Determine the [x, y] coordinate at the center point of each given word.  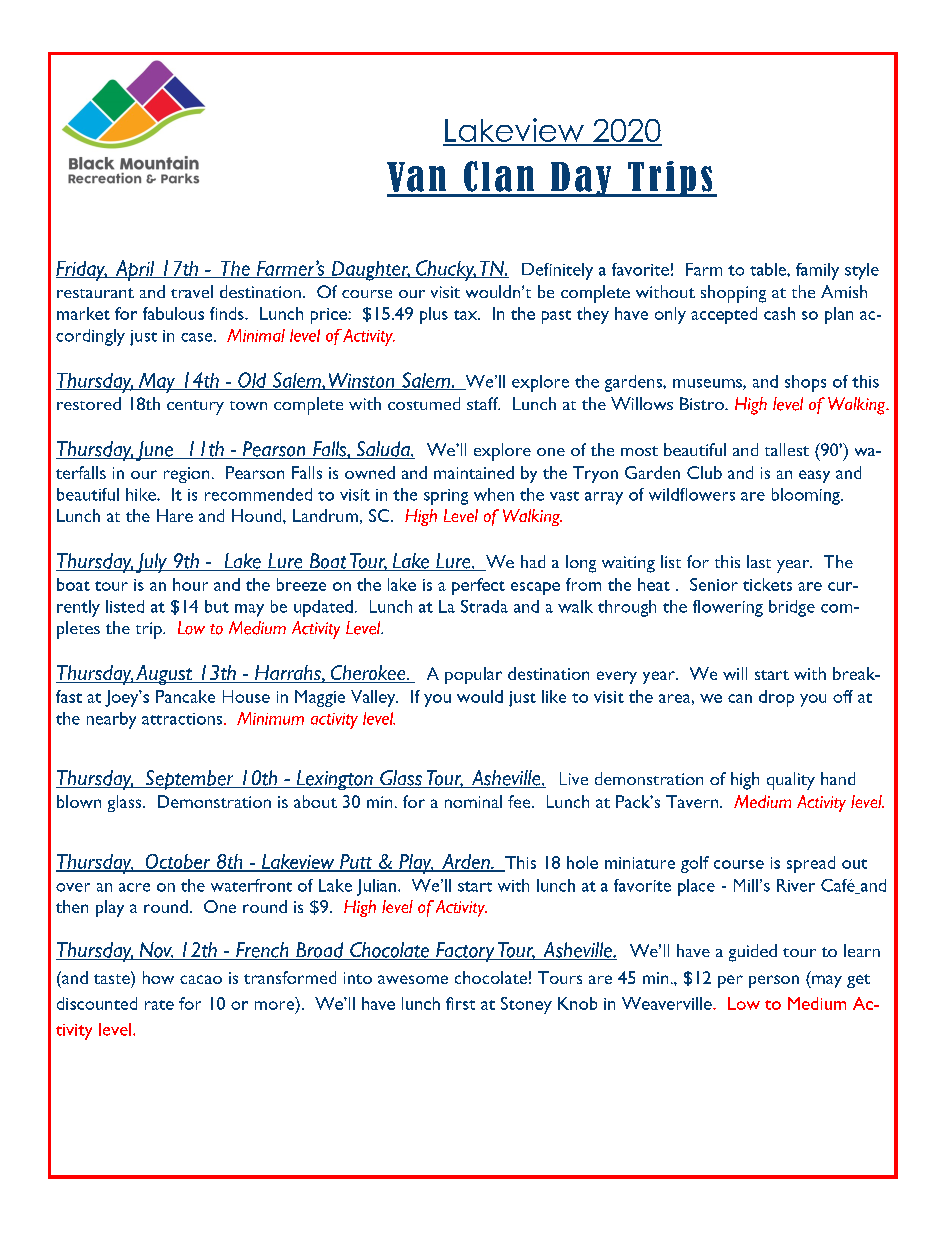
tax [467, 315]
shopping [733, 294]
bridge [792, 608]
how [158, 977]
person [774, 981]
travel [192, 291]
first [460, 1003]
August [164, 675]
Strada [484, 606]
